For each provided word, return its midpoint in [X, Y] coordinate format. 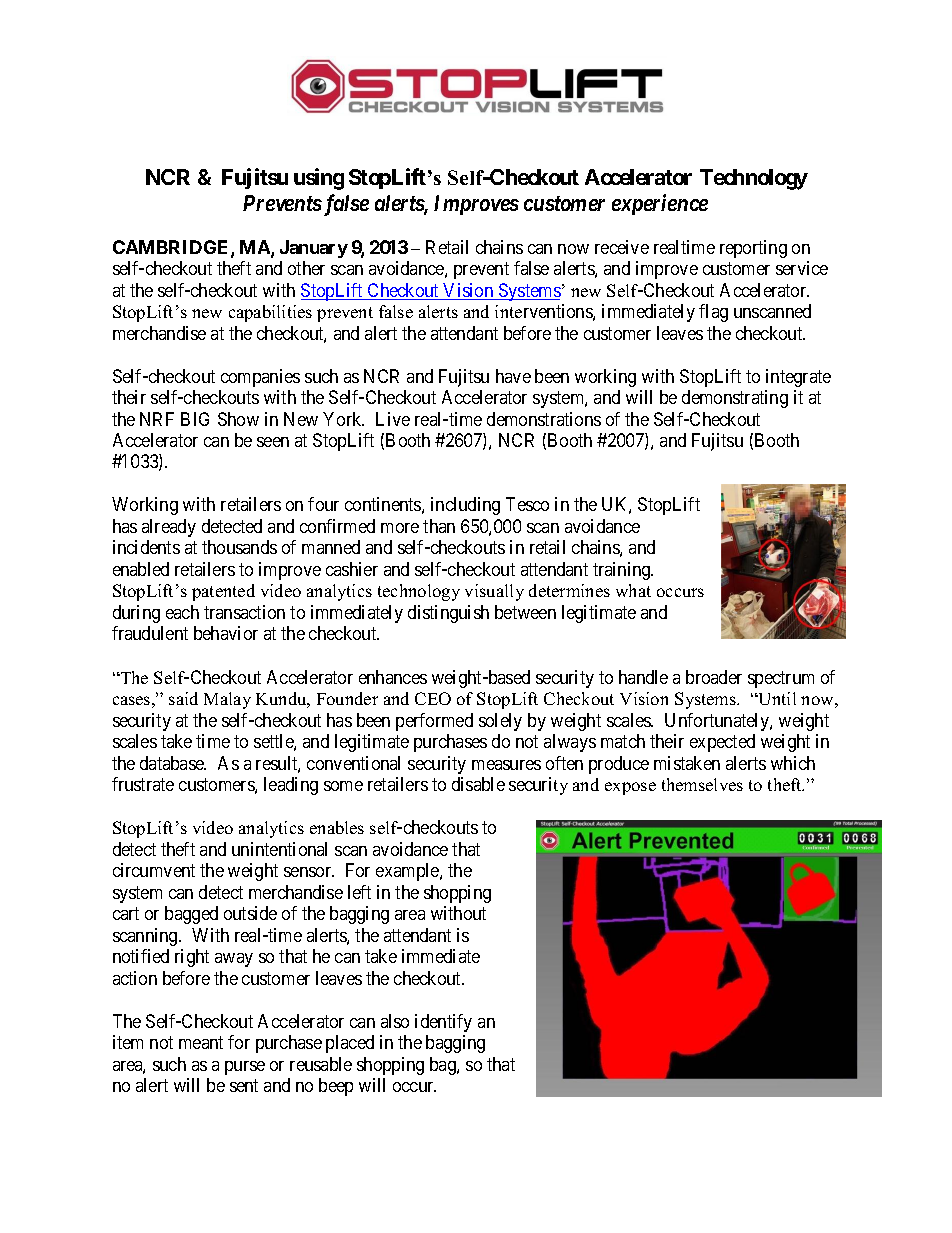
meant [201, 1042]
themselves [702, 784]
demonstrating [735, 399]
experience [660, 204]
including [465, 506]
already [169, 528]
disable [478, 784]
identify [443, 1023]
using [319, 179]
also [395, 1021]
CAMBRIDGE [172, 248]
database [173, 763]
